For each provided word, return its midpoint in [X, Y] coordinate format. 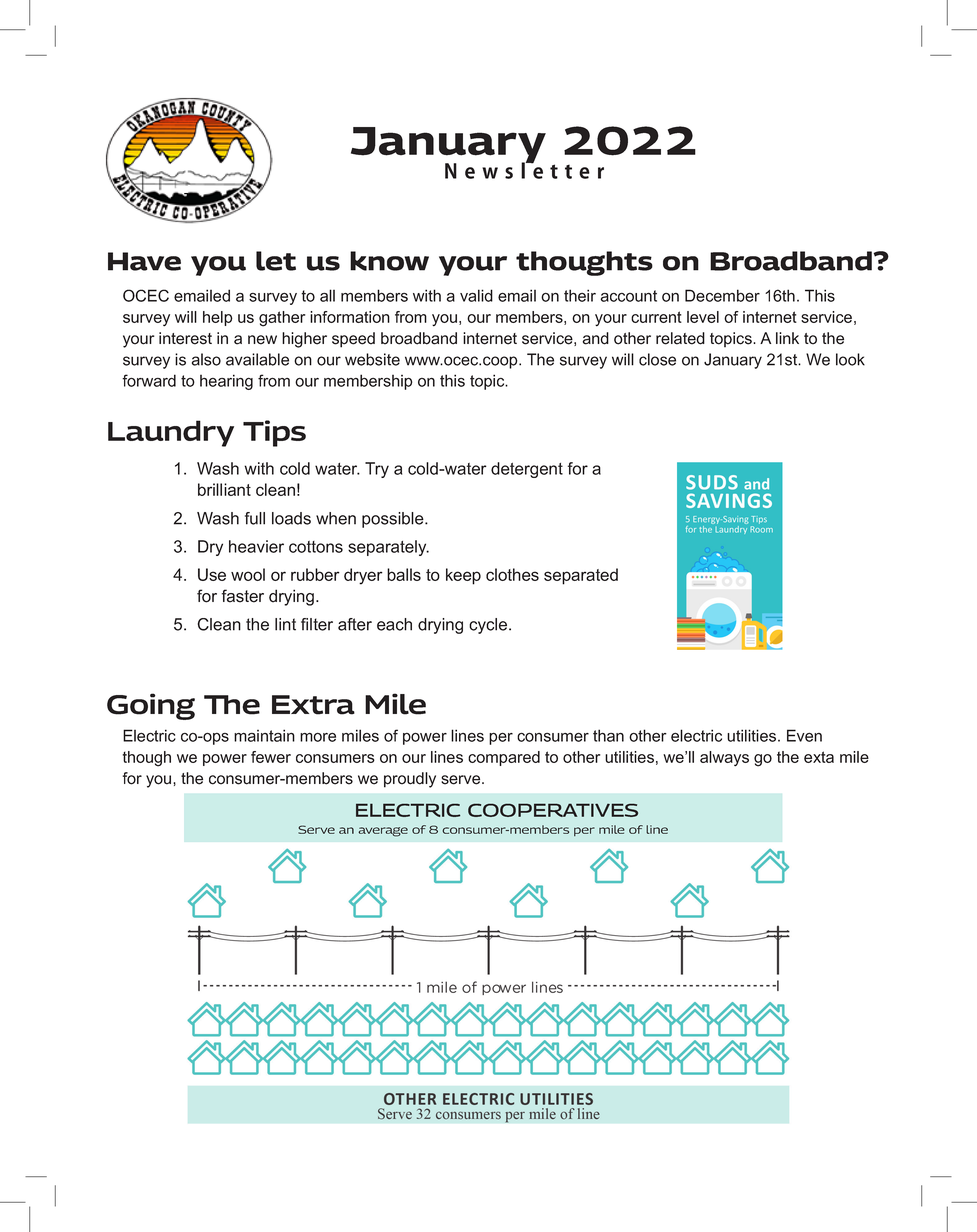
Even [804, 735]
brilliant [224, 489]
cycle [489, 626]
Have [144, 261]
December [722, 295]
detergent [527, 470]
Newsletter [524, 169]
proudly [410, 780]
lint [285, 624]
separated [581, 576]
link [787, 338]
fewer [271, 757]
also [206, 359]
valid [476, 295]
